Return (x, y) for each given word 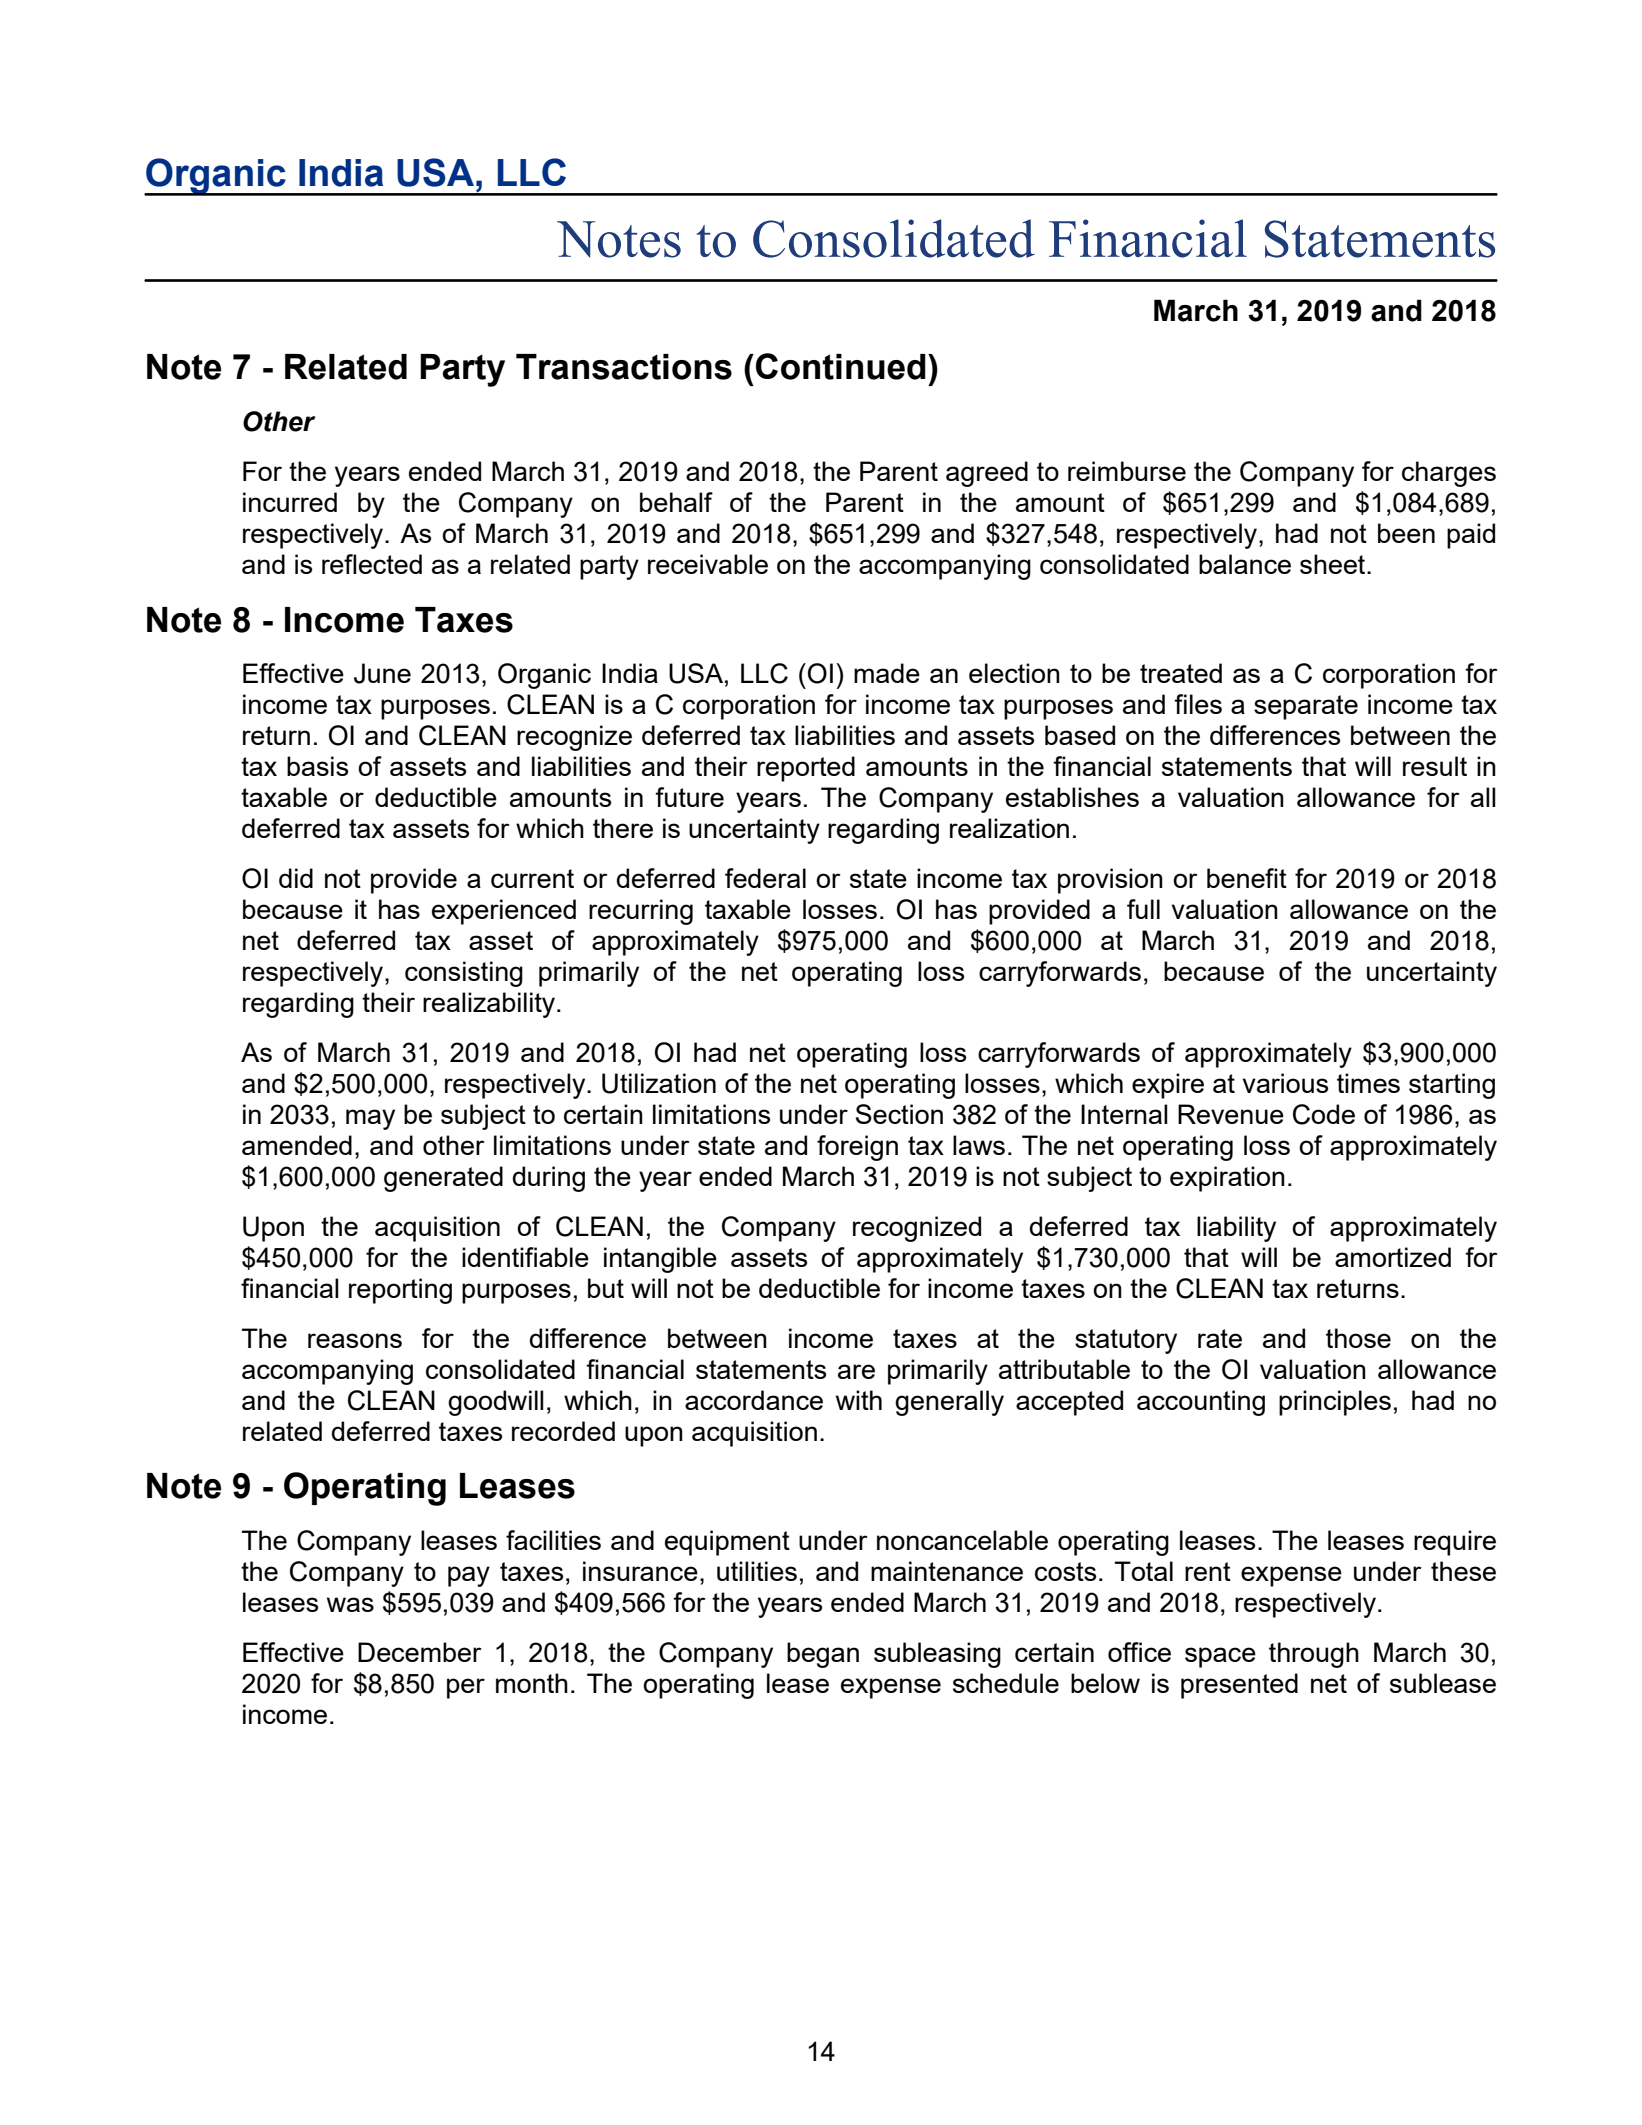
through (1314, 1655)
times (1368, 1083)
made (887, 673)
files (1198, 704)
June (382, 673)
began (823, 1655)
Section (899, 1114)
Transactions (624, 367)
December (420, 1652)
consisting (464, 974)
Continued (841, 366)
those (1358, 1338)
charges (1449, 474)
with (859, 1400)
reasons (355, 1340)
